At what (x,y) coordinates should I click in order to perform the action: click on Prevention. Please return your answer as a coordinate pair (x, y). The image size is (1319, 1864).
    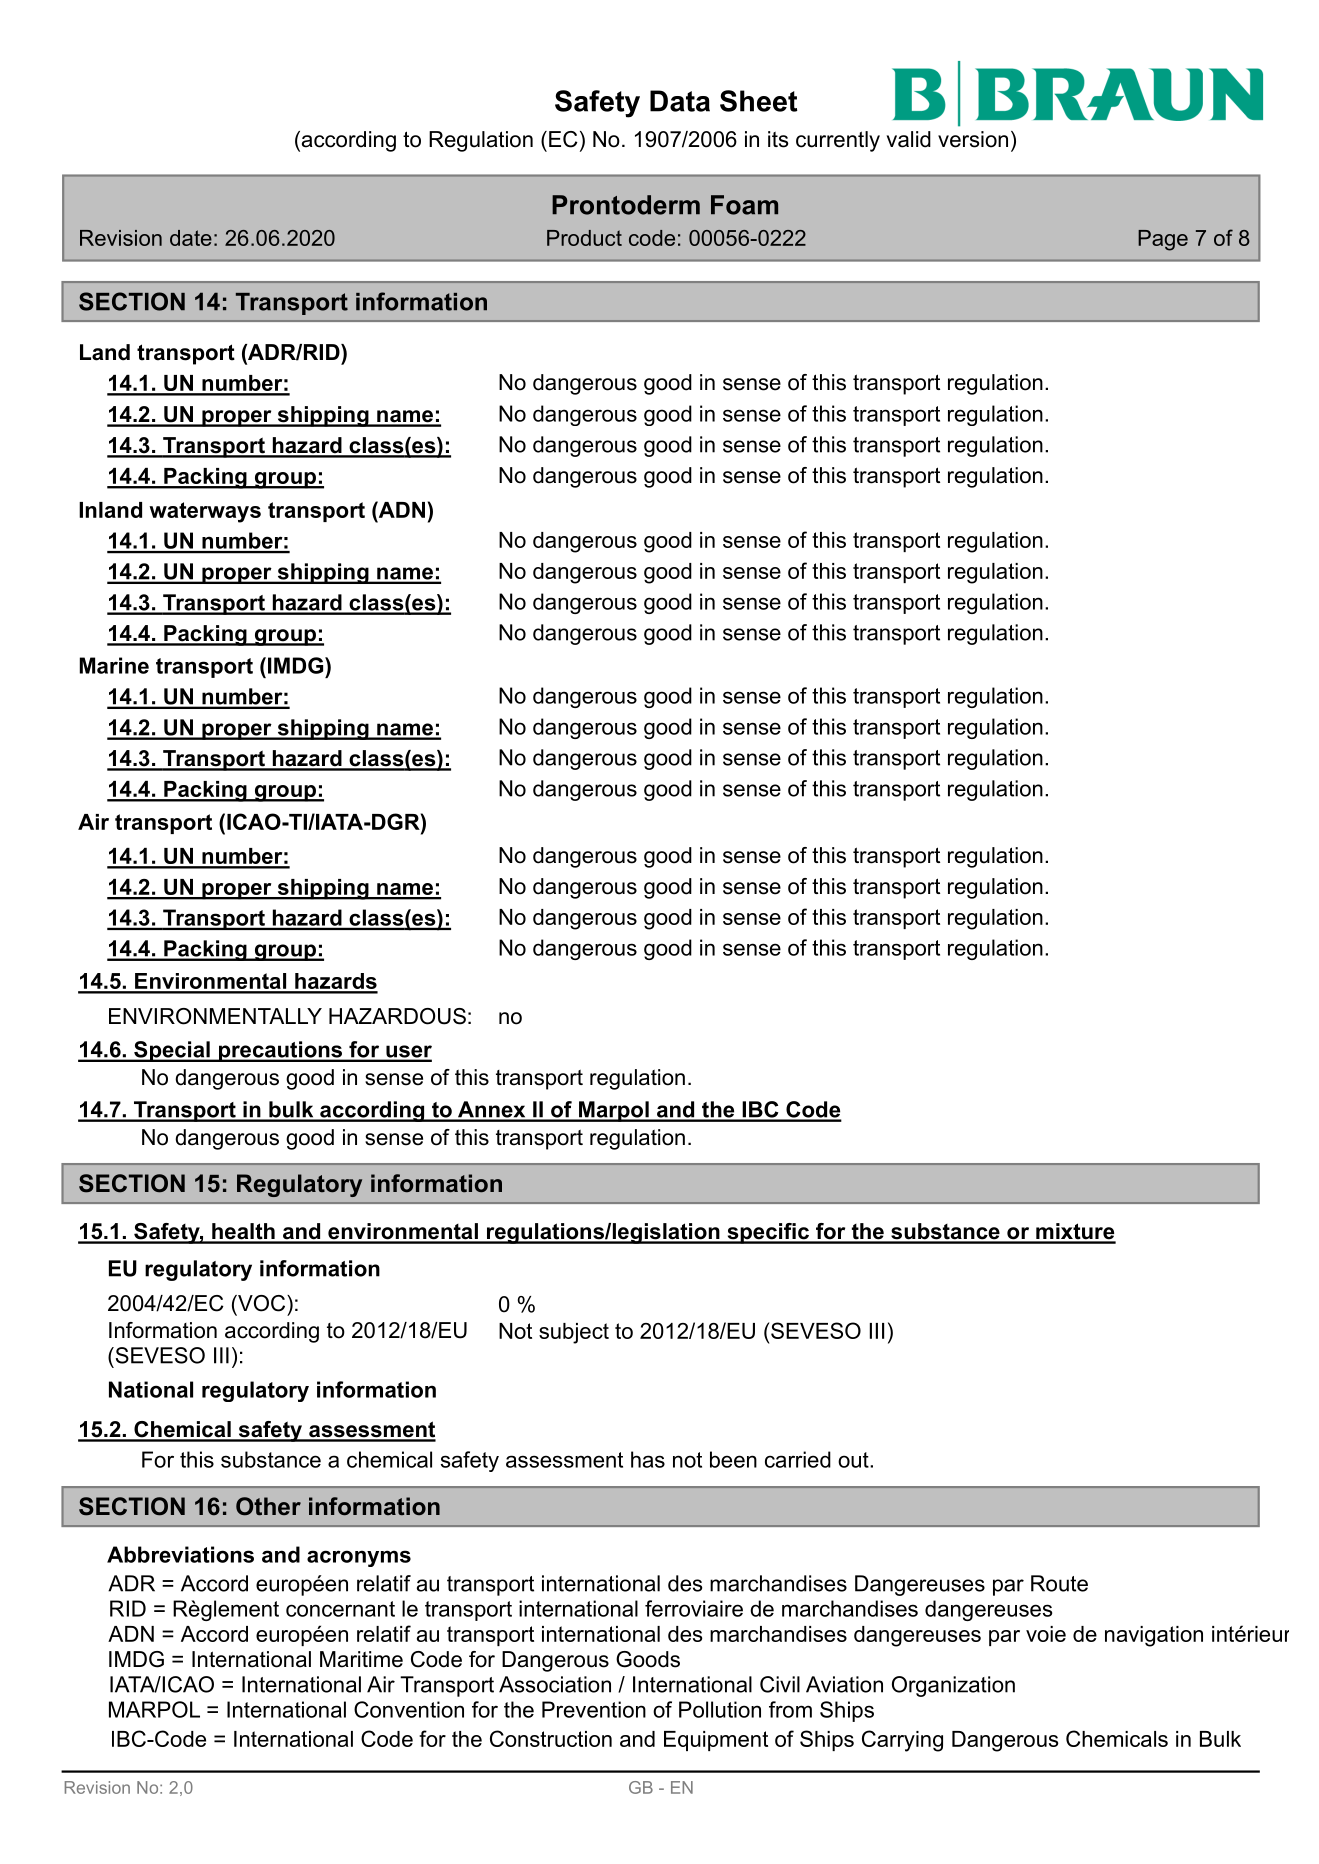
    Looking at the image, I should click on (594, 1709).
